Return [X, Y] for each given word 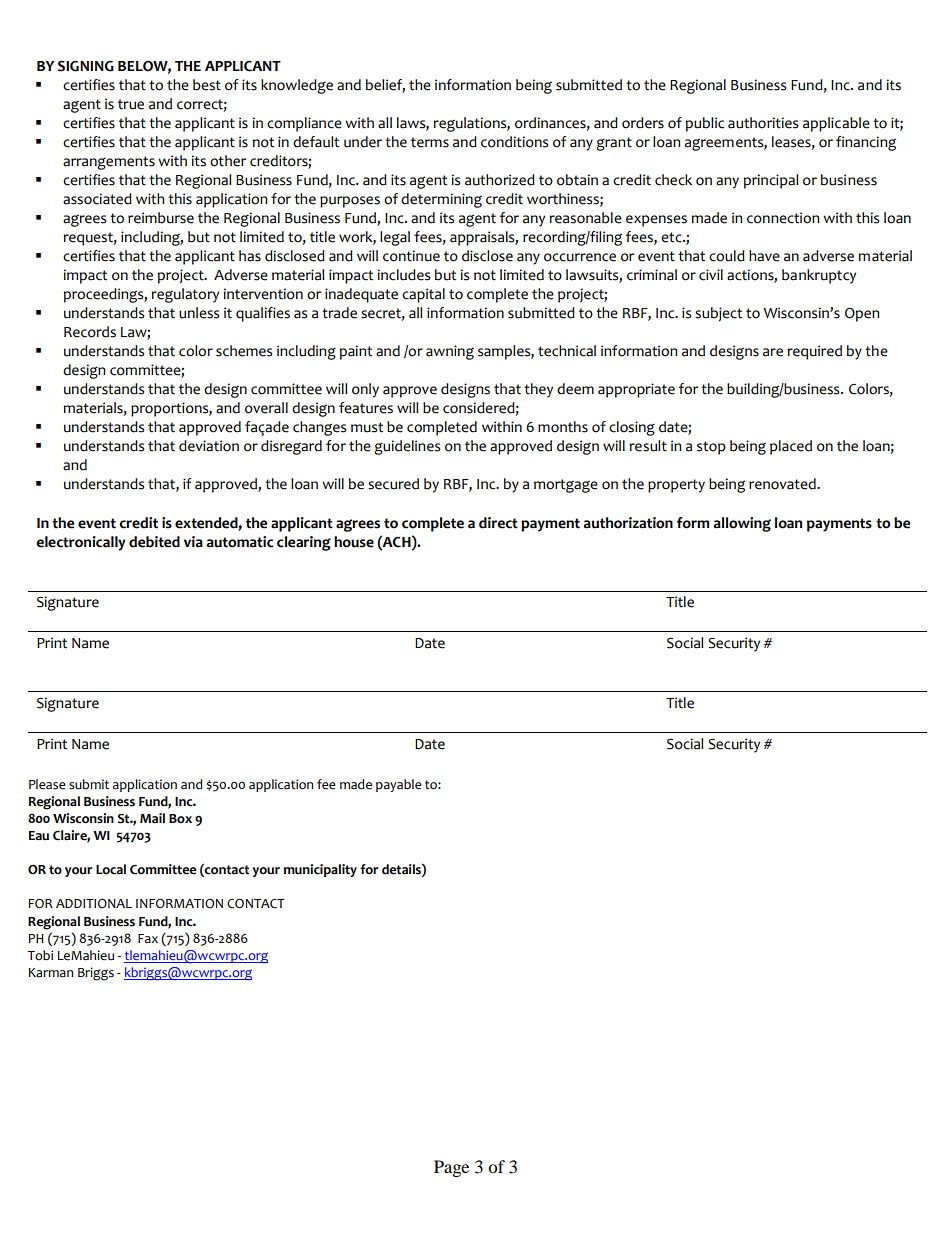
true [131, 104]
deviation [209, 446]
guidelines [407, 447]
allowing [742, 524]
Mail [152, 818]
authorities [763, 123]
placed [791, 447]
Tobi [40, 955]
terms [430, 142]
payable [399, 785]
